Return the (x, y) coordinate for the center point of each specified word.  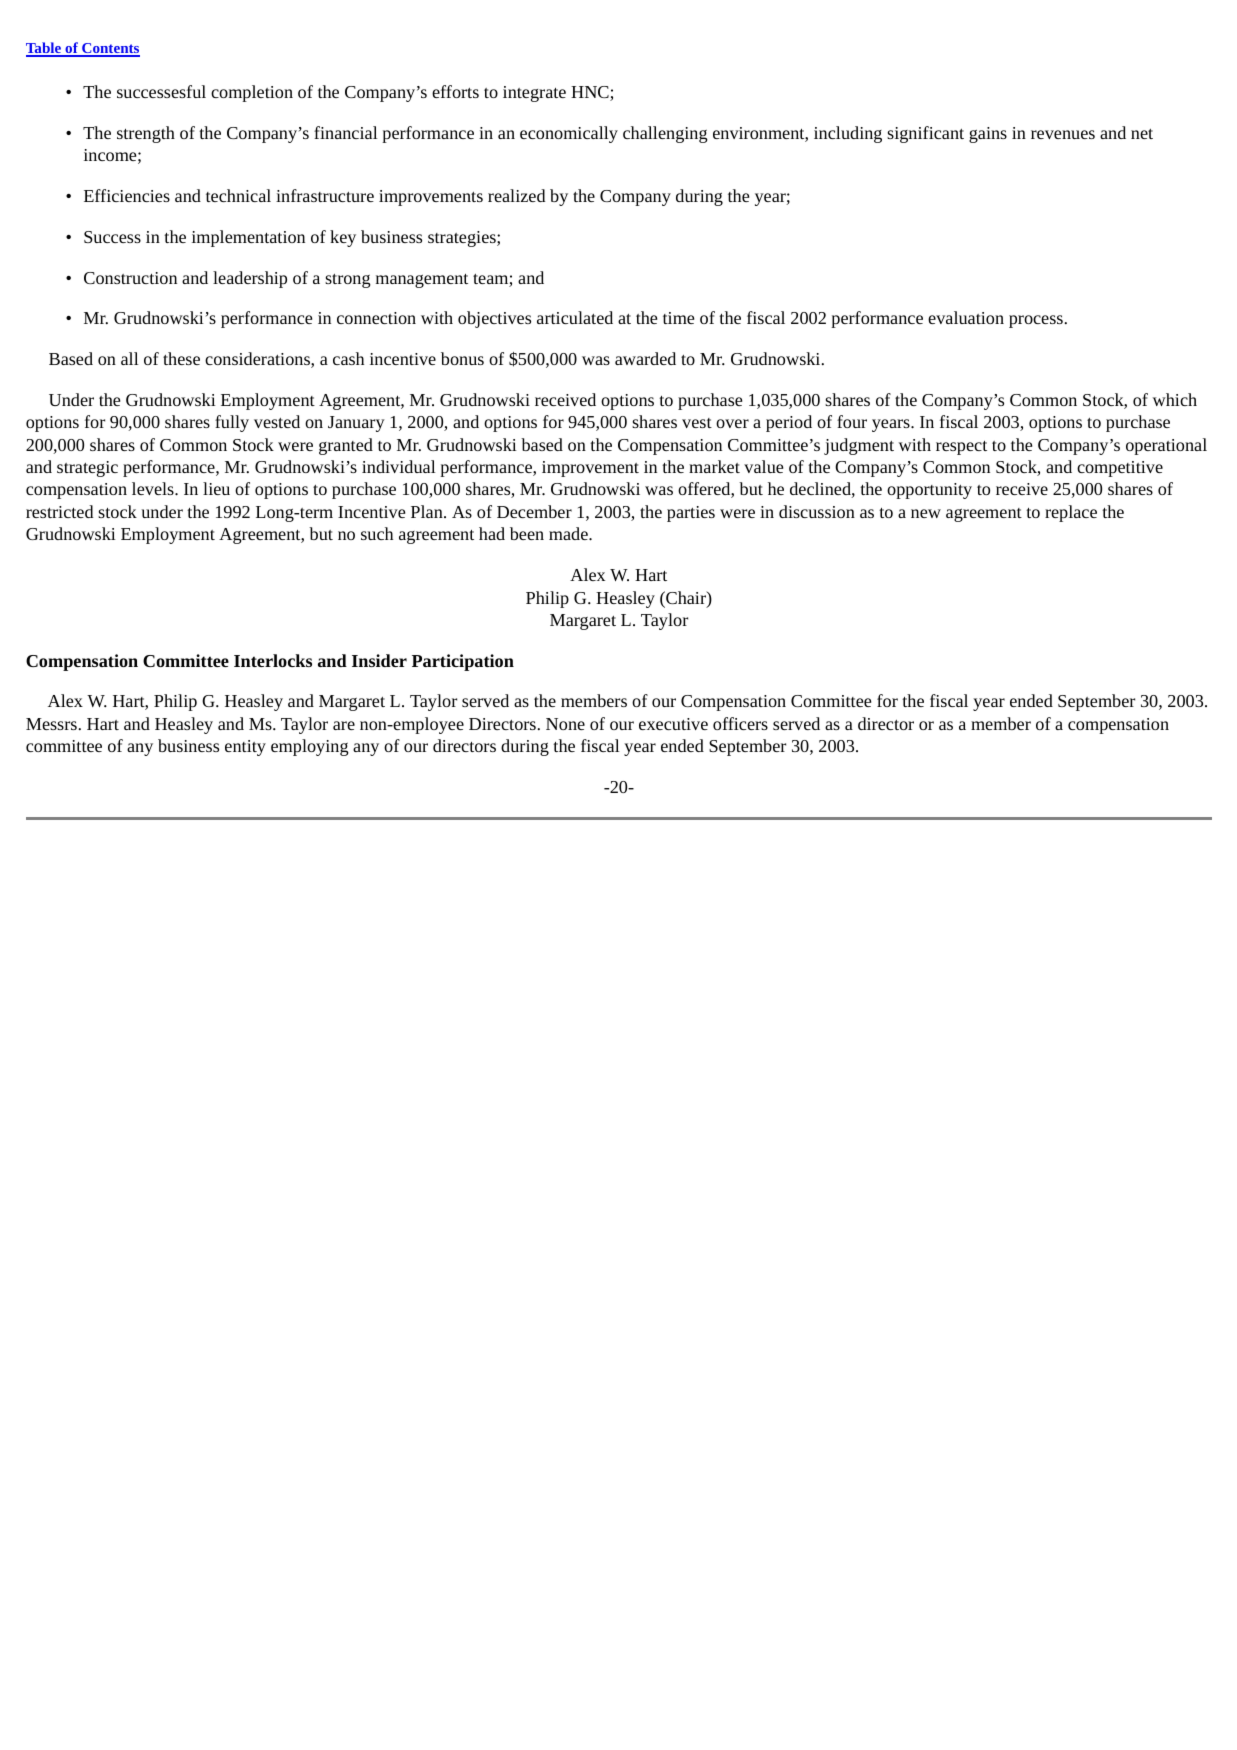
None (565, 724)
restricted (59, 511)
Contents (110, 49)
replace (1071, 513)
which (1175, 399)
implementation (248, 238)
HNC (591, 93)
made (569, 533)
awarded (645, 358)
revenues (1063, 134)
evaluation (966, 317)
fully (232, 423)
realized (516, 195)
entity (245, 748)
